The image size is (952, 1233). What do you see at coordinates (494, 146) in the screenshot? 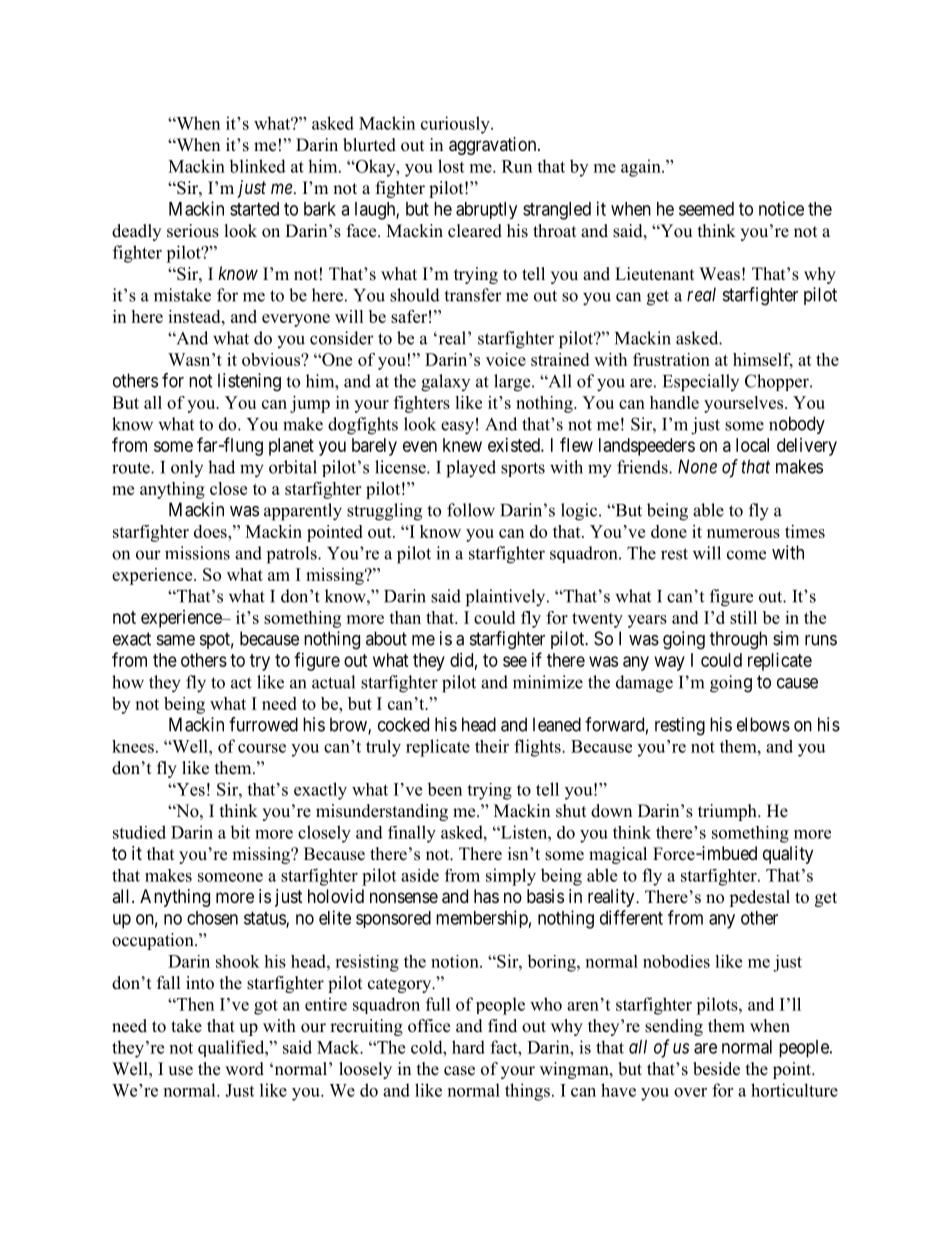
I see `aggravation` at bounding box center [494, 146].
